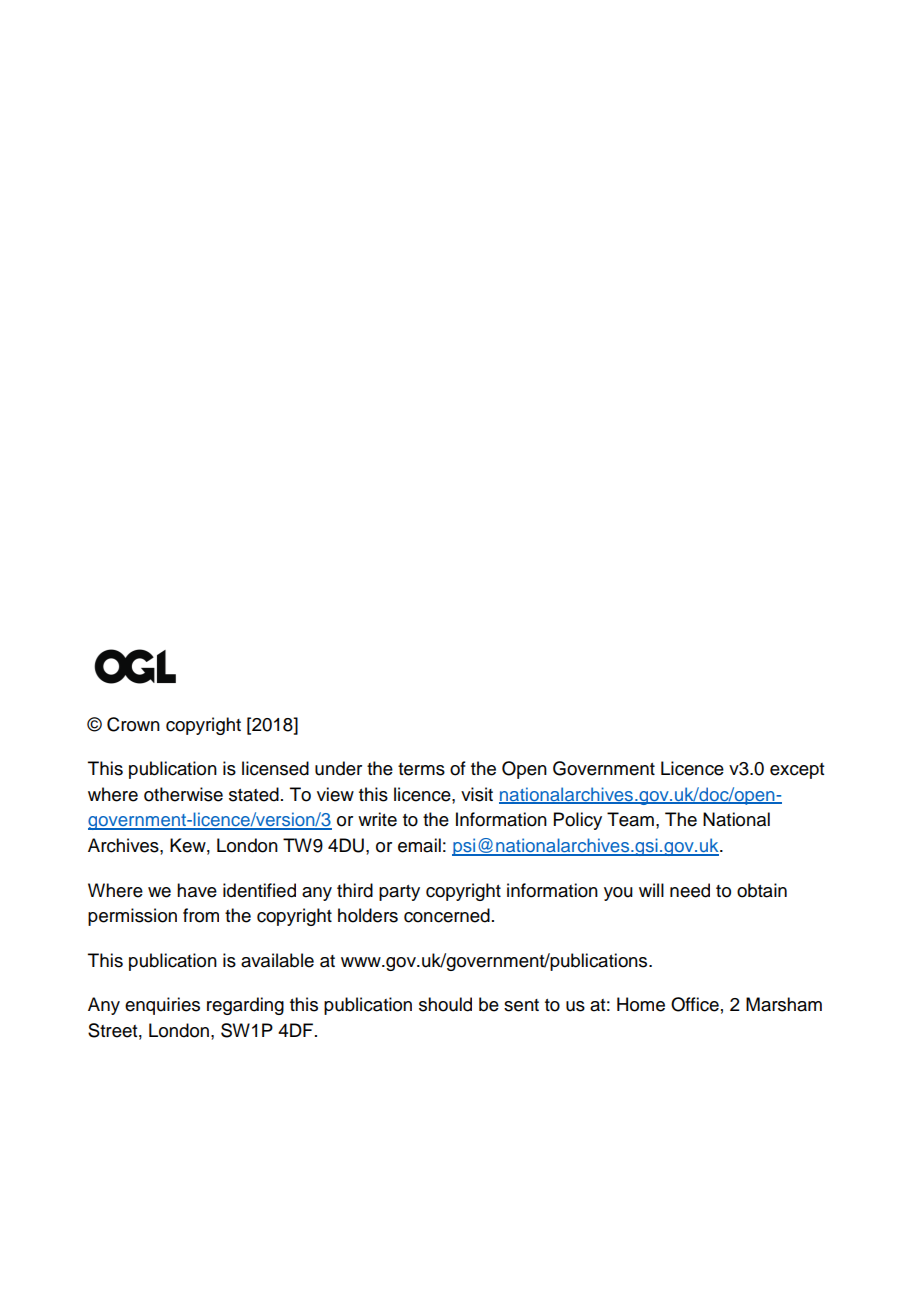 This screenshot has height=1308, width=924. Describe the element at coordinates (421, 769) in the screenshot. I see `terms` at that location.
